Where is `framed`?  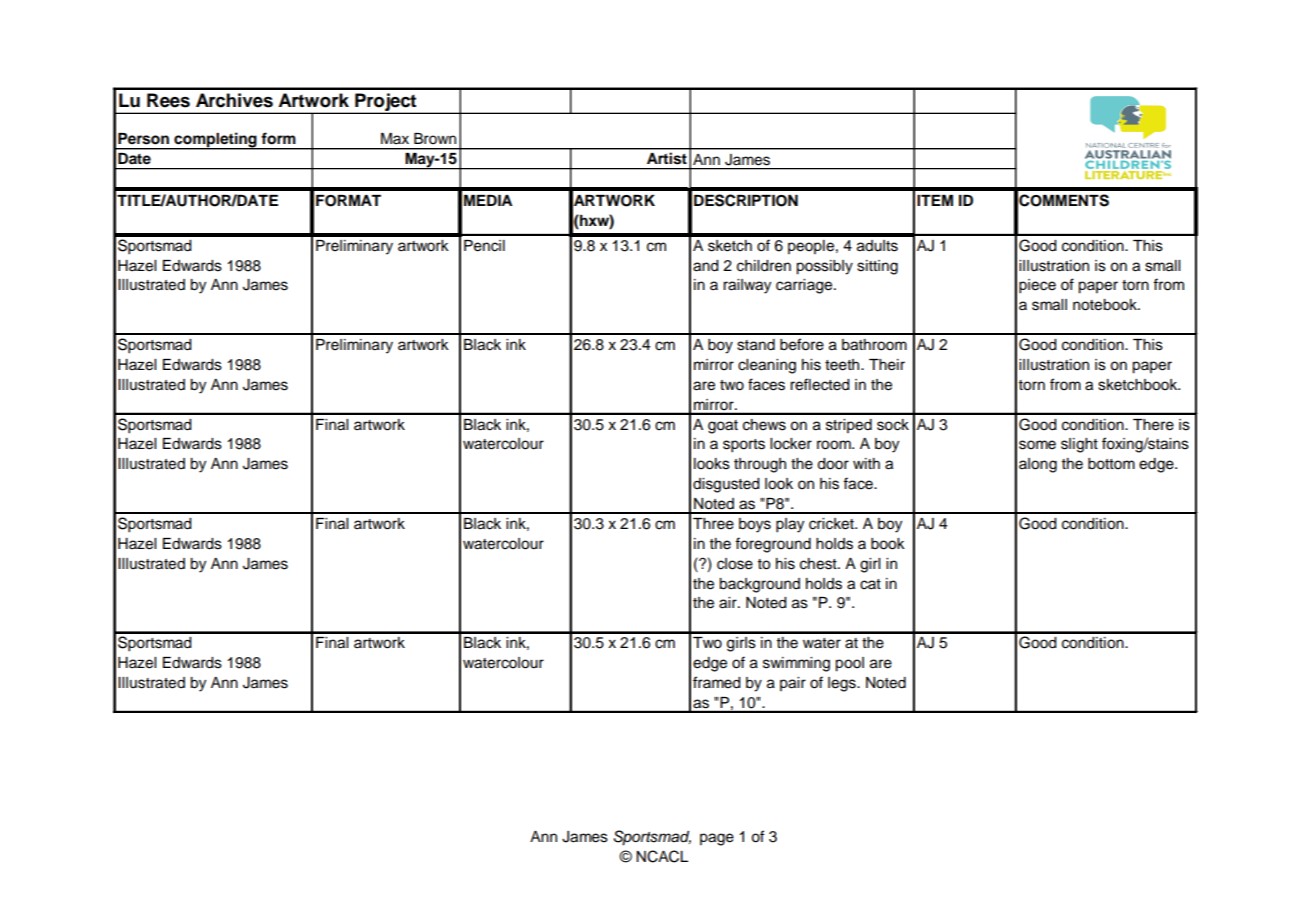
framed is located at coordinates (717, 682).
